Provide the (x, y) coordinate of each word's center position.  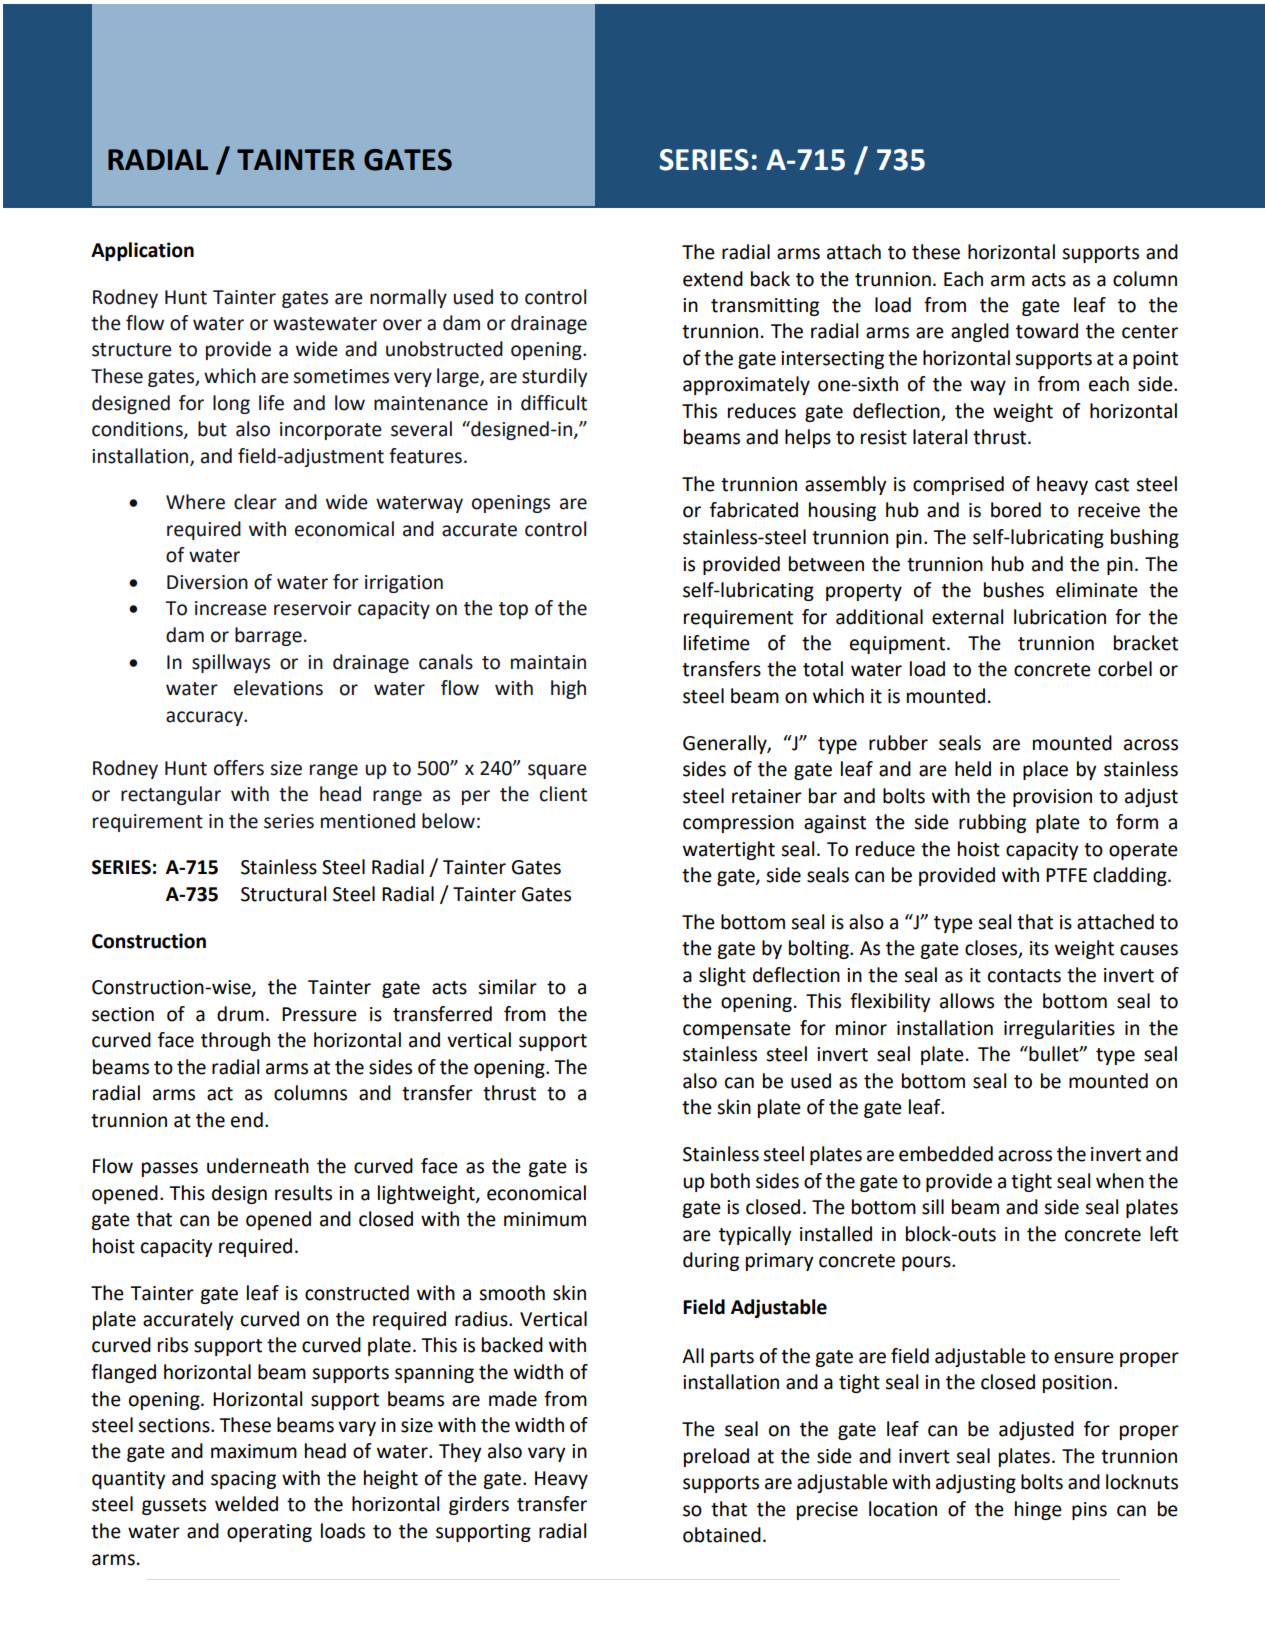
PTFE (1066, 875)
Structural (283, 894)
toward (1047, 331)
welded (246, 1504)
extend (713, 279)
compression (738, 824)
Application (142, 251)
